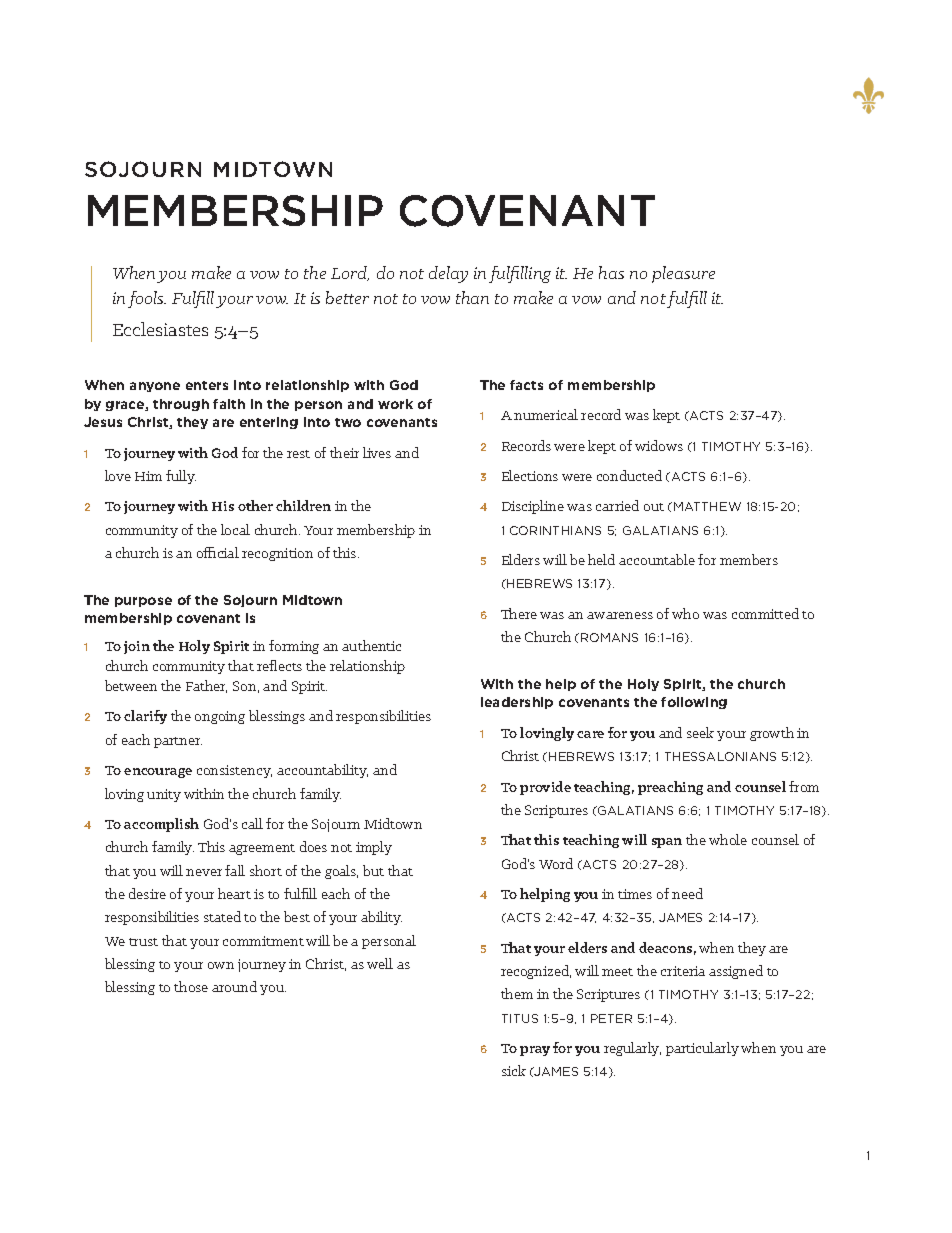 Image resolution: width=952 pixels, height=1233 pixels. What do you see at coordinates (191, 986) in the screenshot?
I see `those` at bounding box center [191, 986].
